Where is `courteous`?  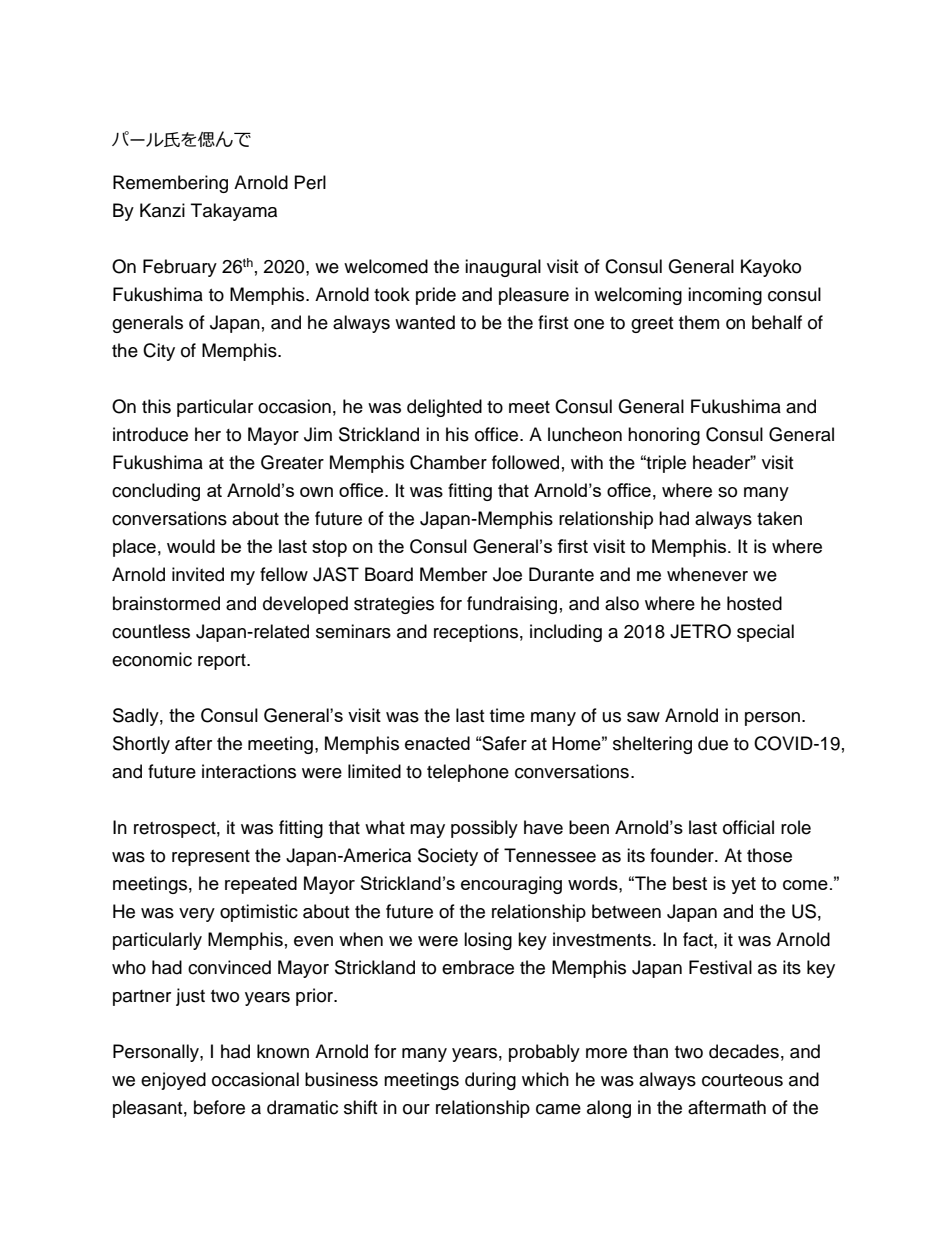 courteous is located at coordinates (742, 1080).
